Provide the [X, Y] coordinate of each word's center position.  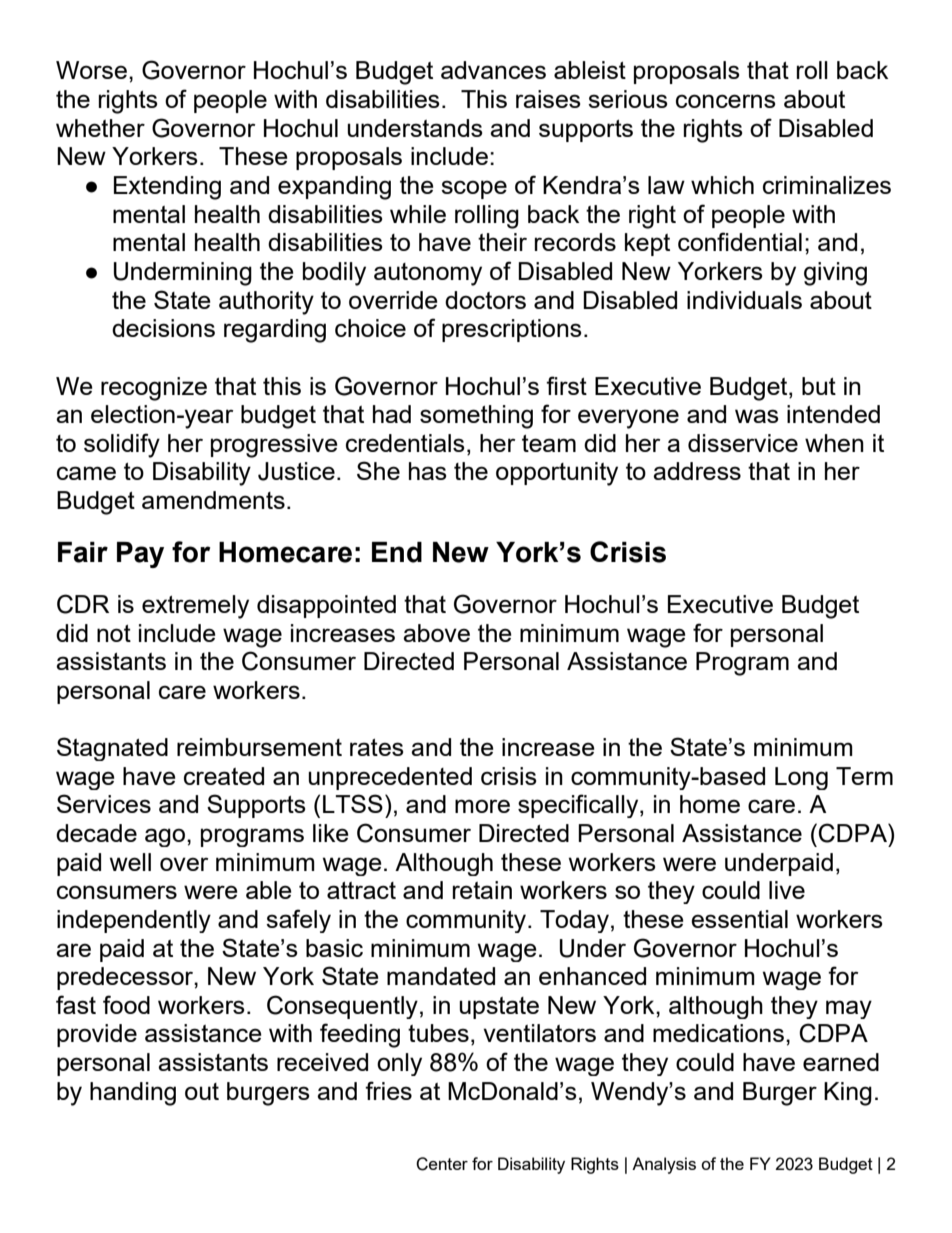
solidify [122, 445]
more [482, 806]
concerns [726, 101]
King [848, 1094]
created [224, 776]
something [476, 417]
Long [801, 778]
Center [442, 1164]
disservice [743, 443]
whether [100, 128]
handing [133, 1094]
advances [493, 70]
